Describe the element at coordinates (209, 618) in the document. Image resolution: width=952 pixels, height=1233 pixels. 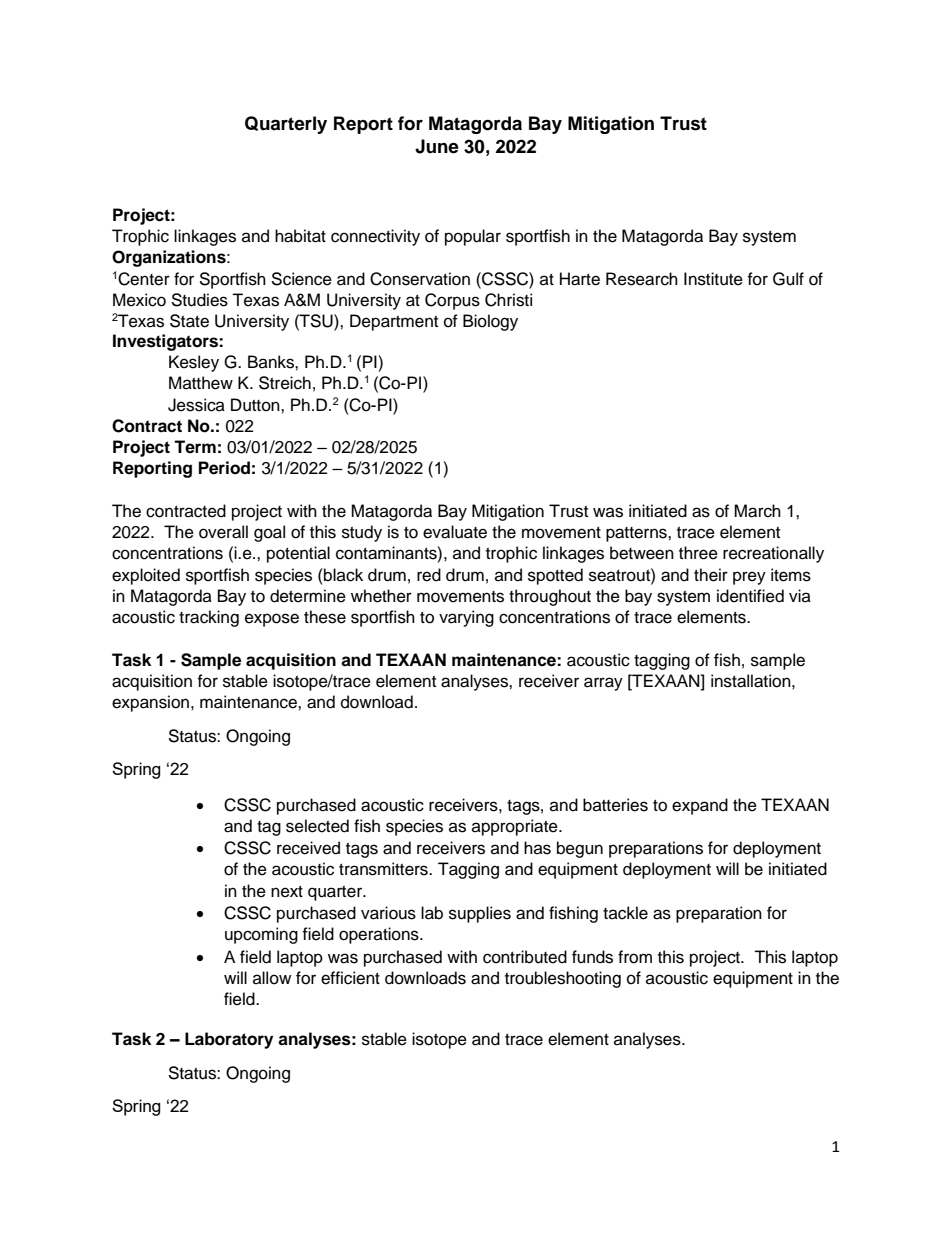
I see `tracking` at that location.
